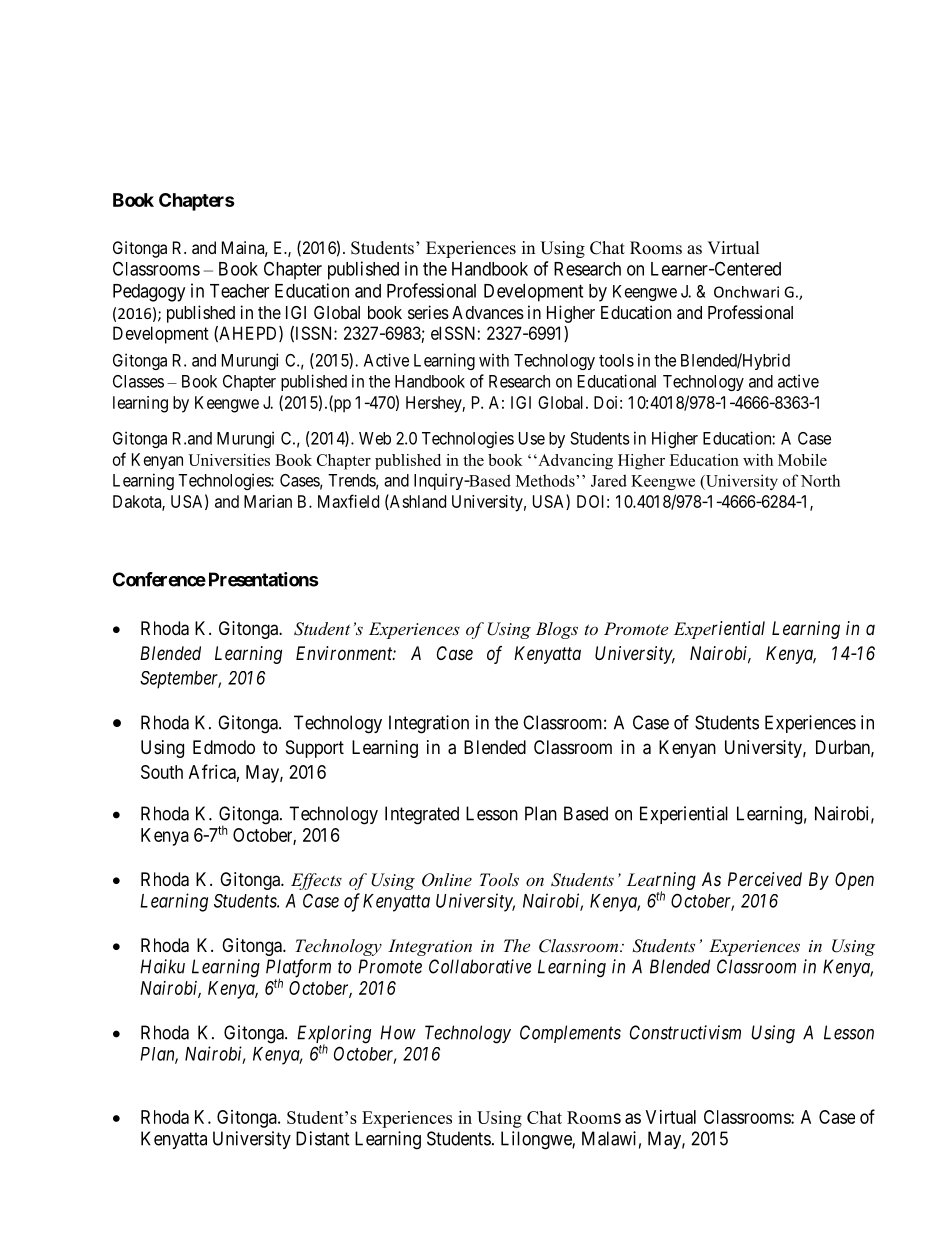 The image size is (952, 1233). What do you see at coordinates (239, 291) in the document?
I see `Teacher` at bounding box center [239, 291].
